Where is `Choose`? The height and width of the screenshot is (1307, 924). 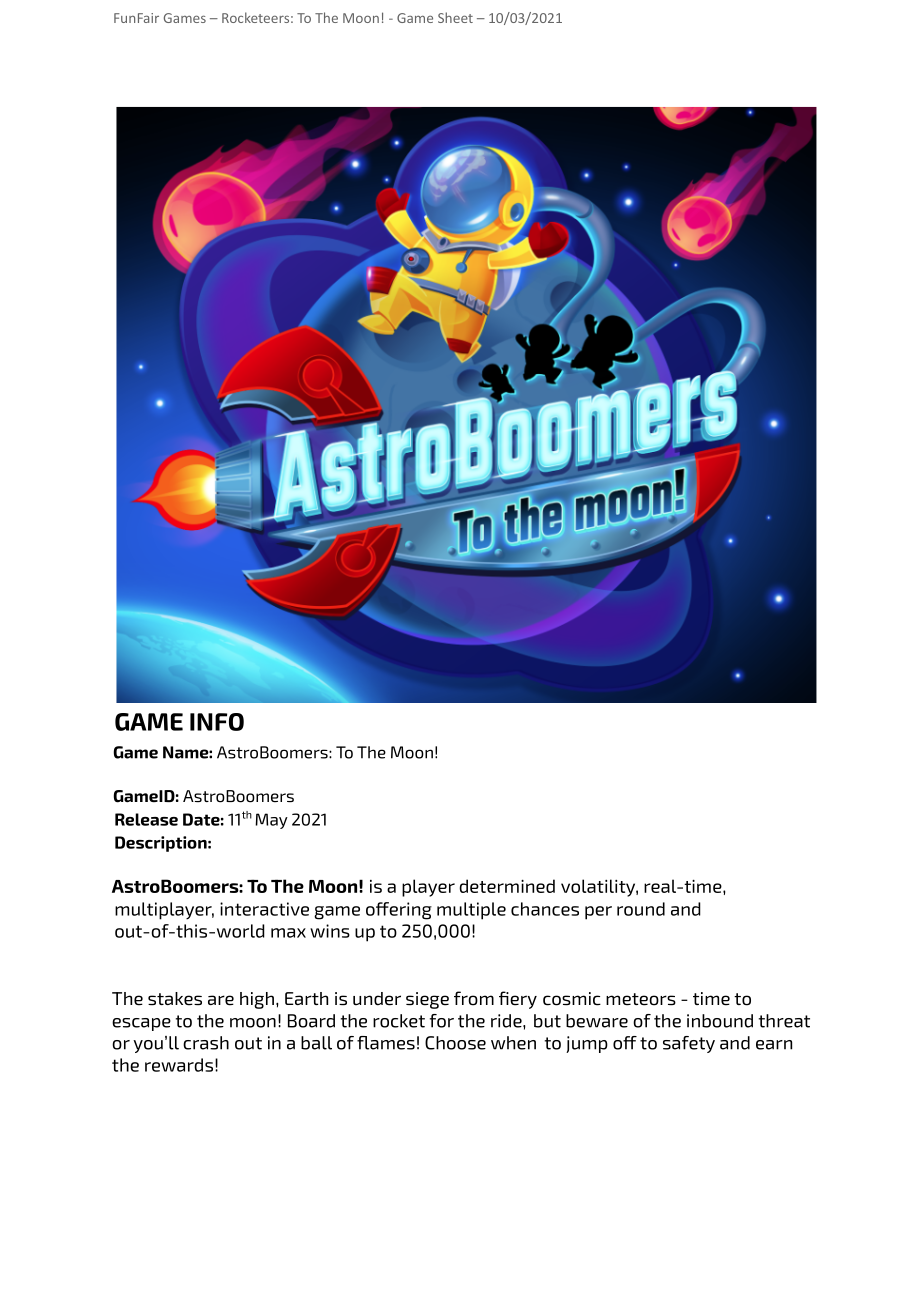
Choose is located at coordinates (455, 1043).
